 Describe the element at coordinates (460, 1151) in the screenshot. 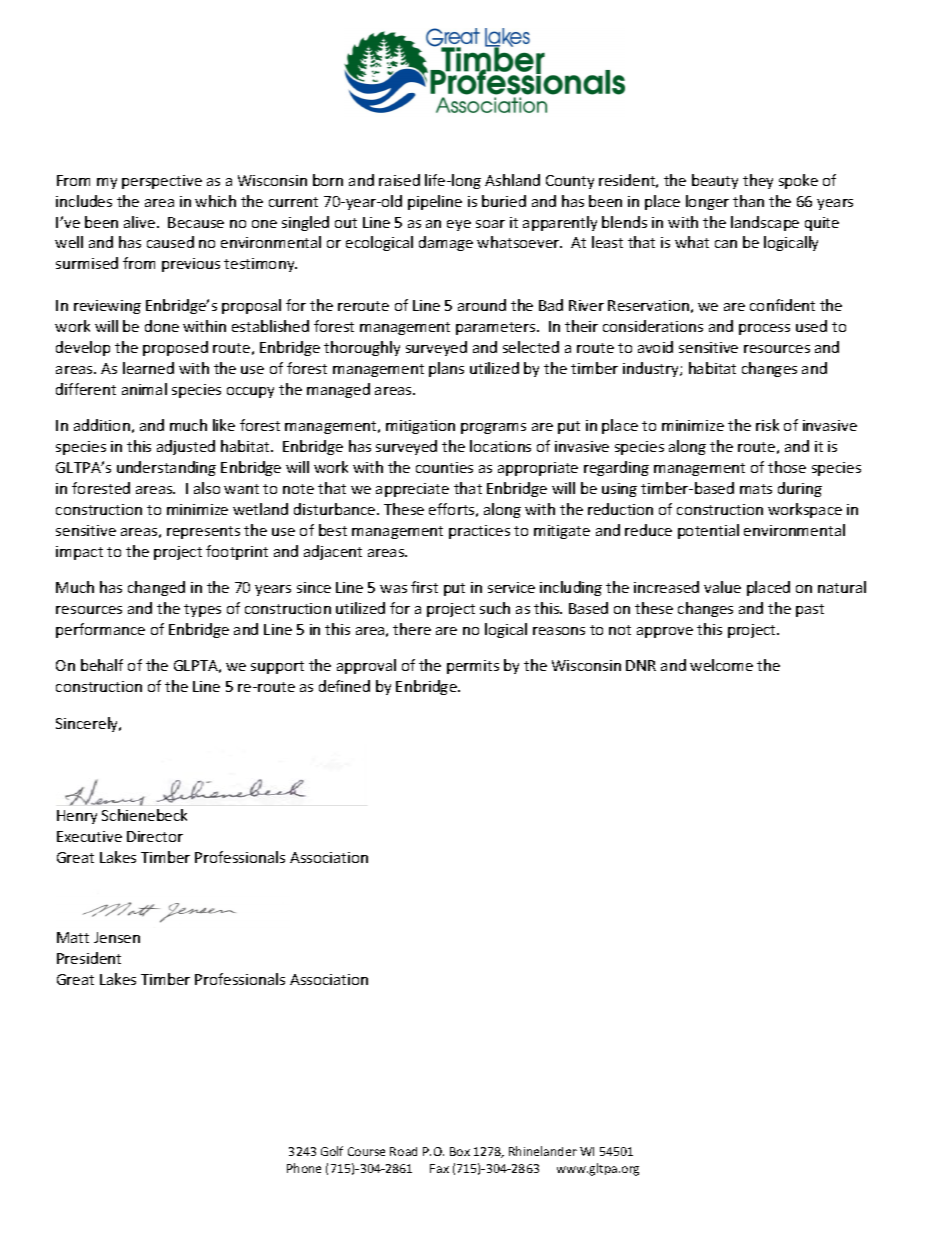

I see `Box` at that location.
